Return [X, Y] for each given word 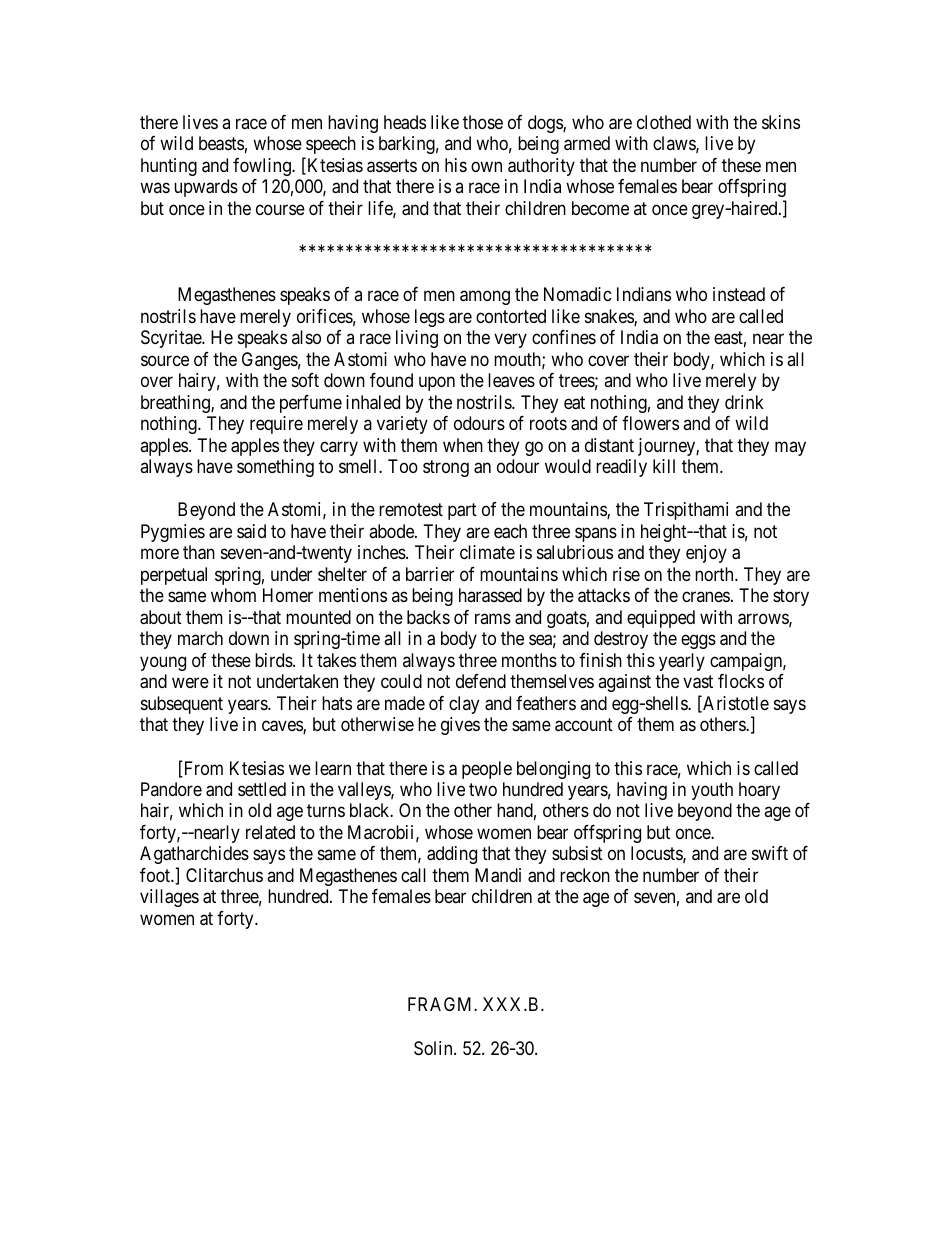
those [483, 122]
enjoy [706, 554]
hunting [169, 167]
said [251, 531]
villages [169, 898]
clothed [664, 122]
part [462, 512]
